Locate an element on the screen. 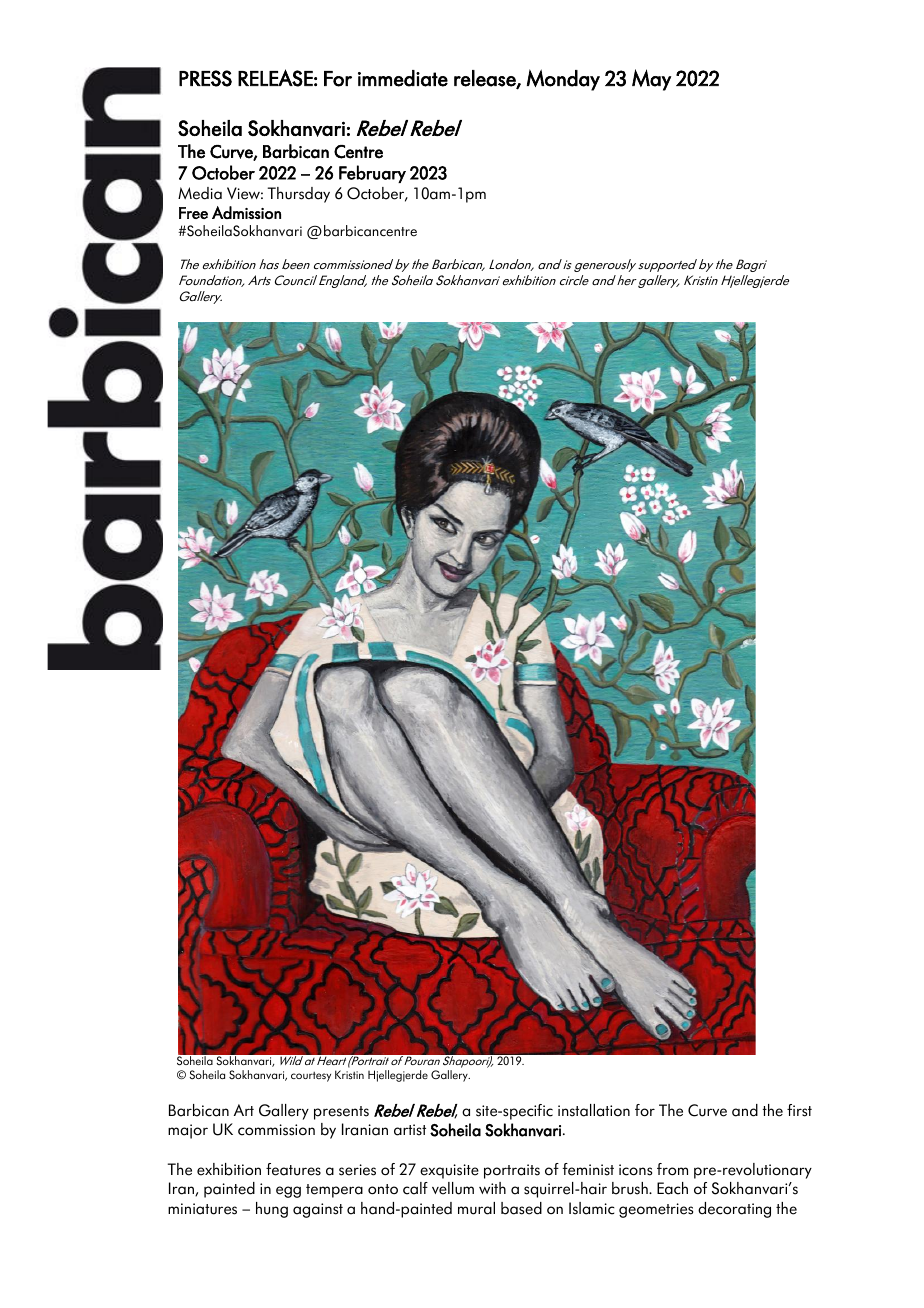 This screenshot has height=1308, width=924. with is located at coordinates (492, 1188).
